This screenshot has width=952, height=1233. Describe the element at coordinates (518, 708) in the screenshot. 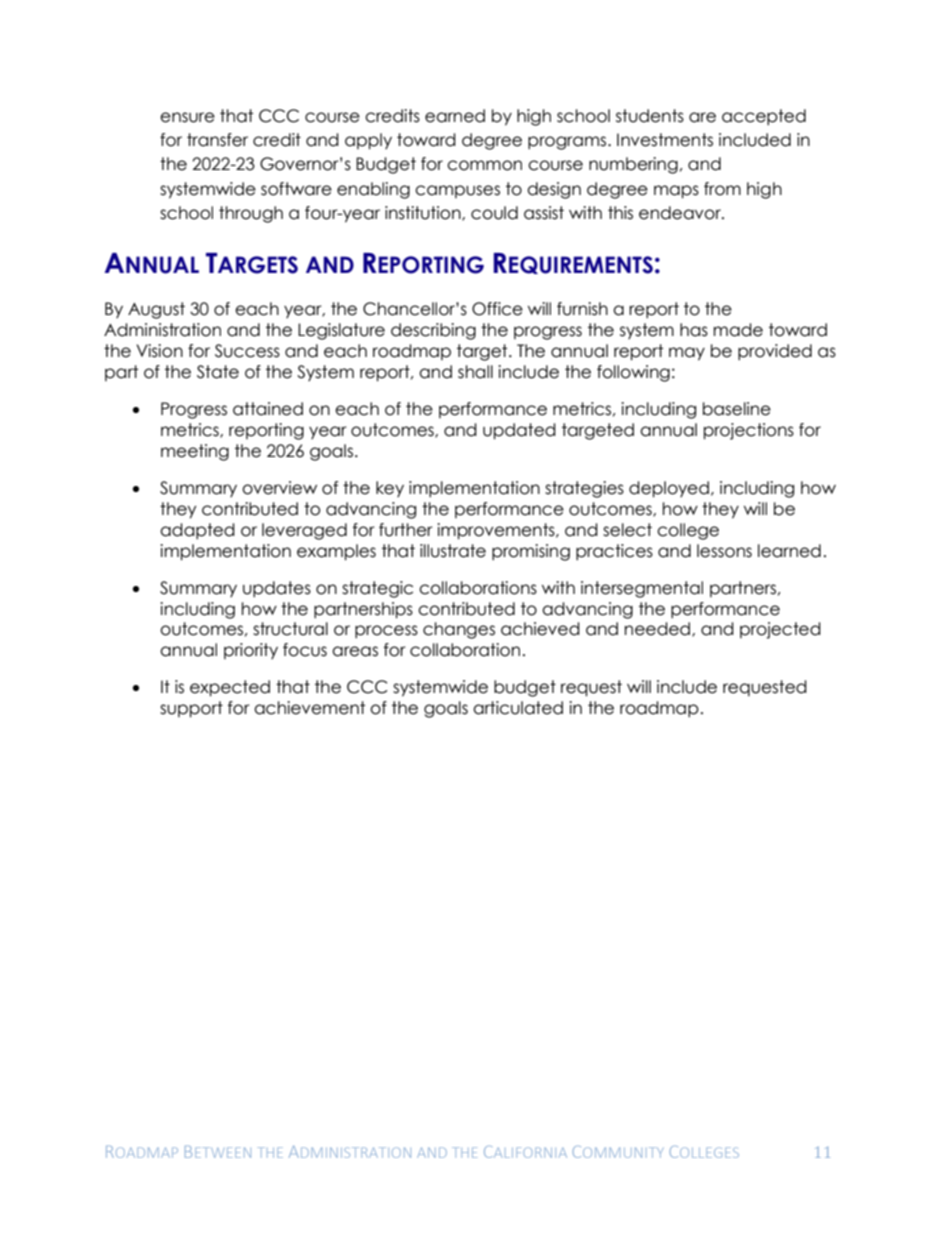

I see `articulated` at that location.
